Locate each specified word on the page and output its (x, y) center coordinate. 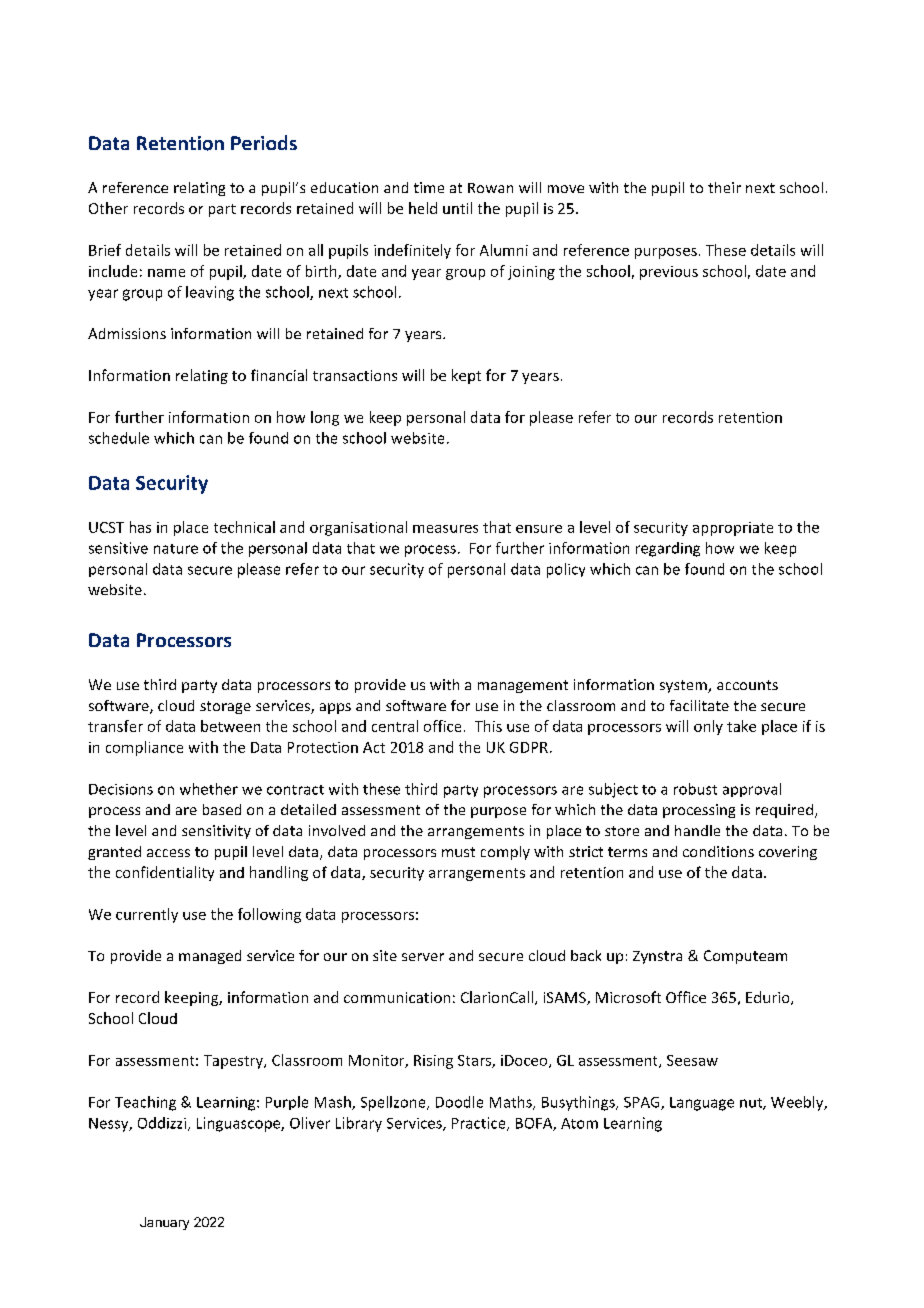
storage (225, 707)
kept (466, 376)
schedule (119, 438)
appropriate (733, 529)
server (423, 957)
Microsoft (628, 997)
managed (210, 957)
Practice (480, 1124)
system (684, 686)
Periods (264, 142)
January (164, 1223)
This (488, 726)
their (724, 187)
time (429, 187)
